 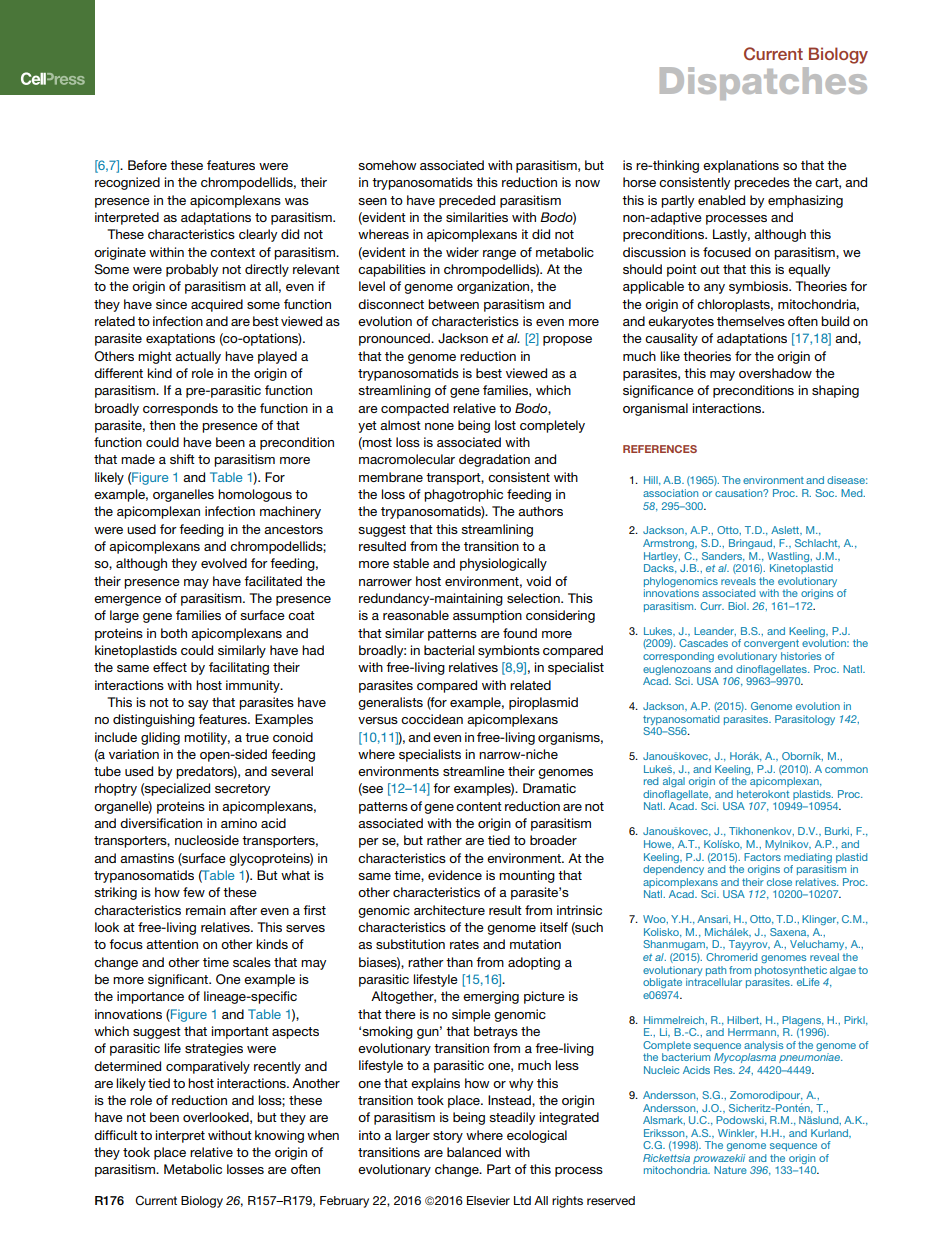 What do you see at coordinates (147, 165) in the screenshot?
I see `Before` at bounding box center [147, 165].
